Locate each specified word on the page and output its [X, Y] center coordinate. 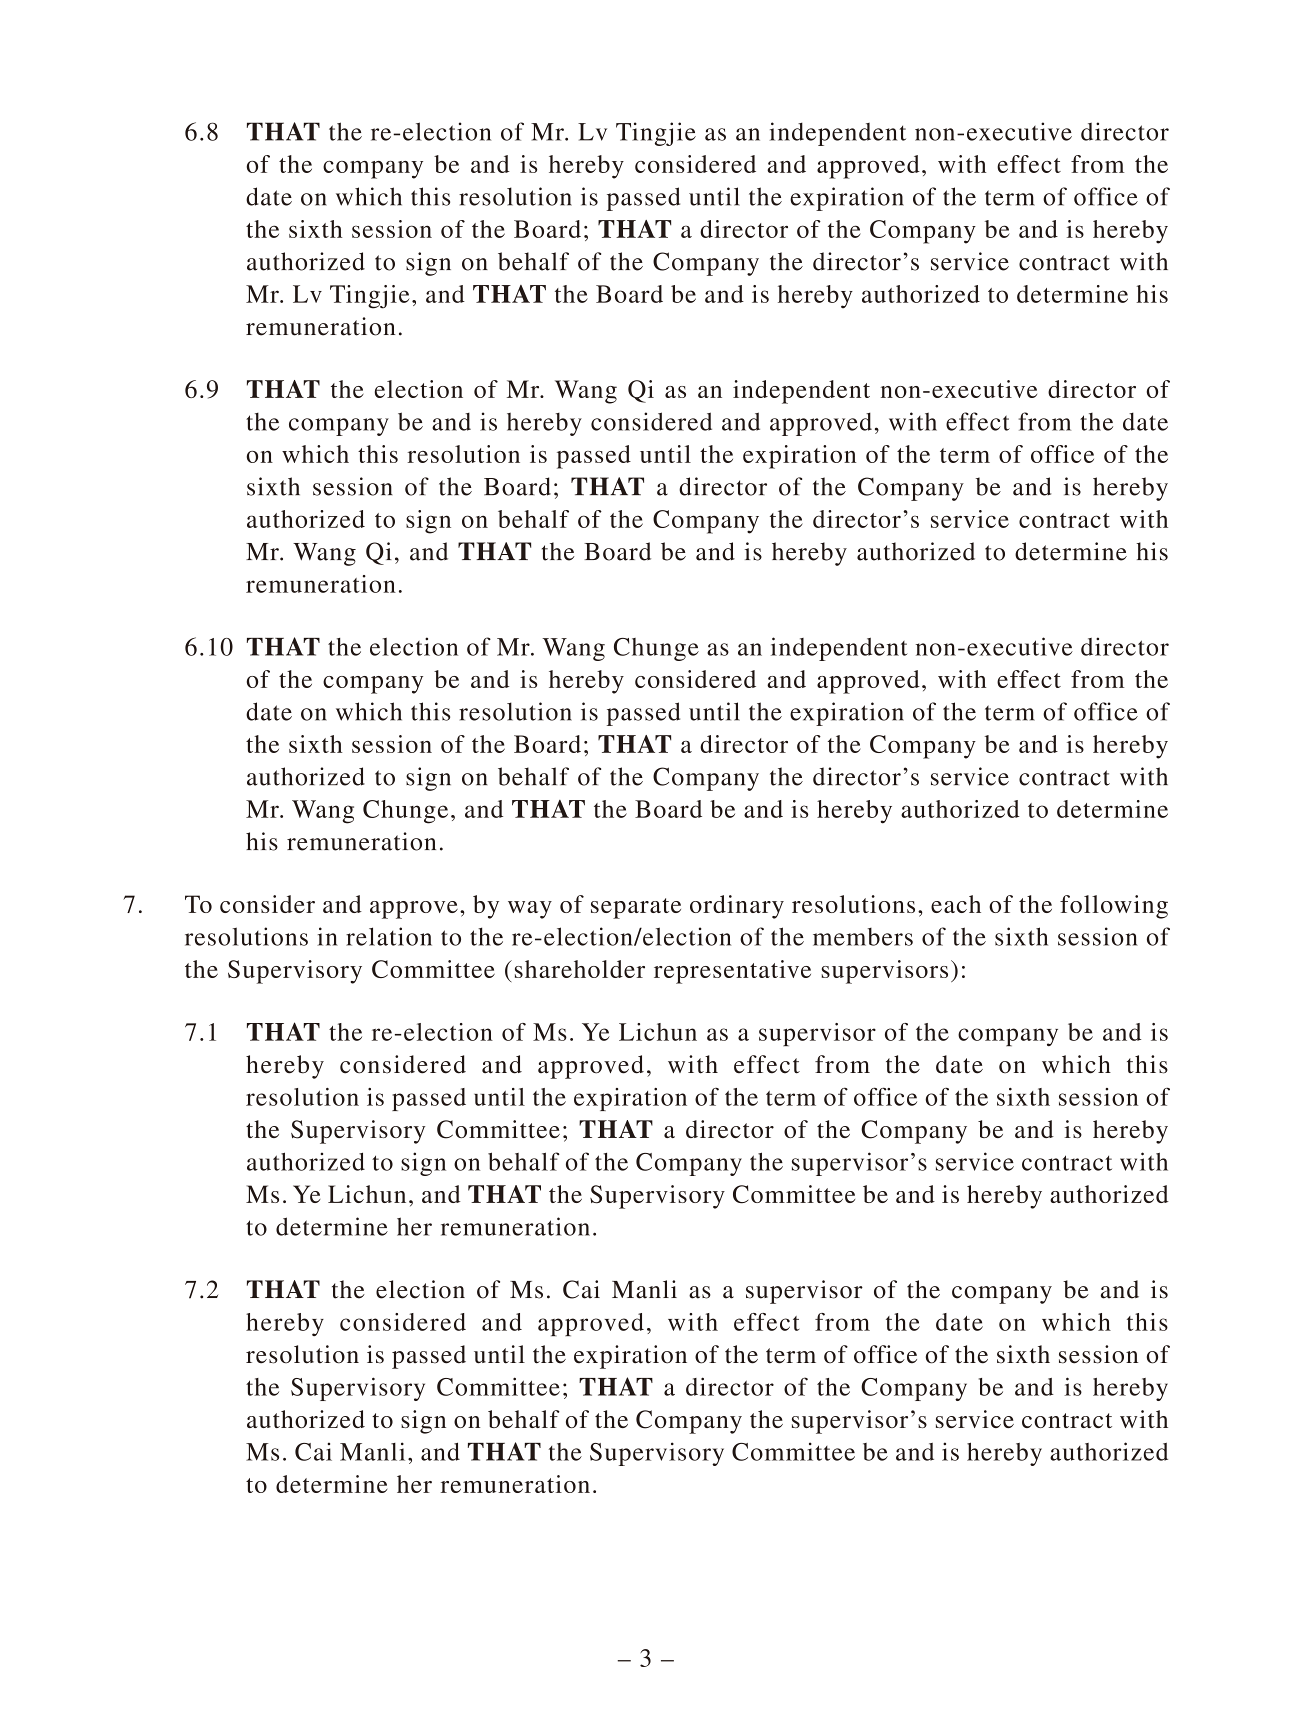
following [1114, 907]
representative [732, 972]
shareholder [580, 969]
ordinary [737, 907]
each [956, 904]
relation [389, 936]
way [530, 910]
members [863, 937]
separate [636, 908]
